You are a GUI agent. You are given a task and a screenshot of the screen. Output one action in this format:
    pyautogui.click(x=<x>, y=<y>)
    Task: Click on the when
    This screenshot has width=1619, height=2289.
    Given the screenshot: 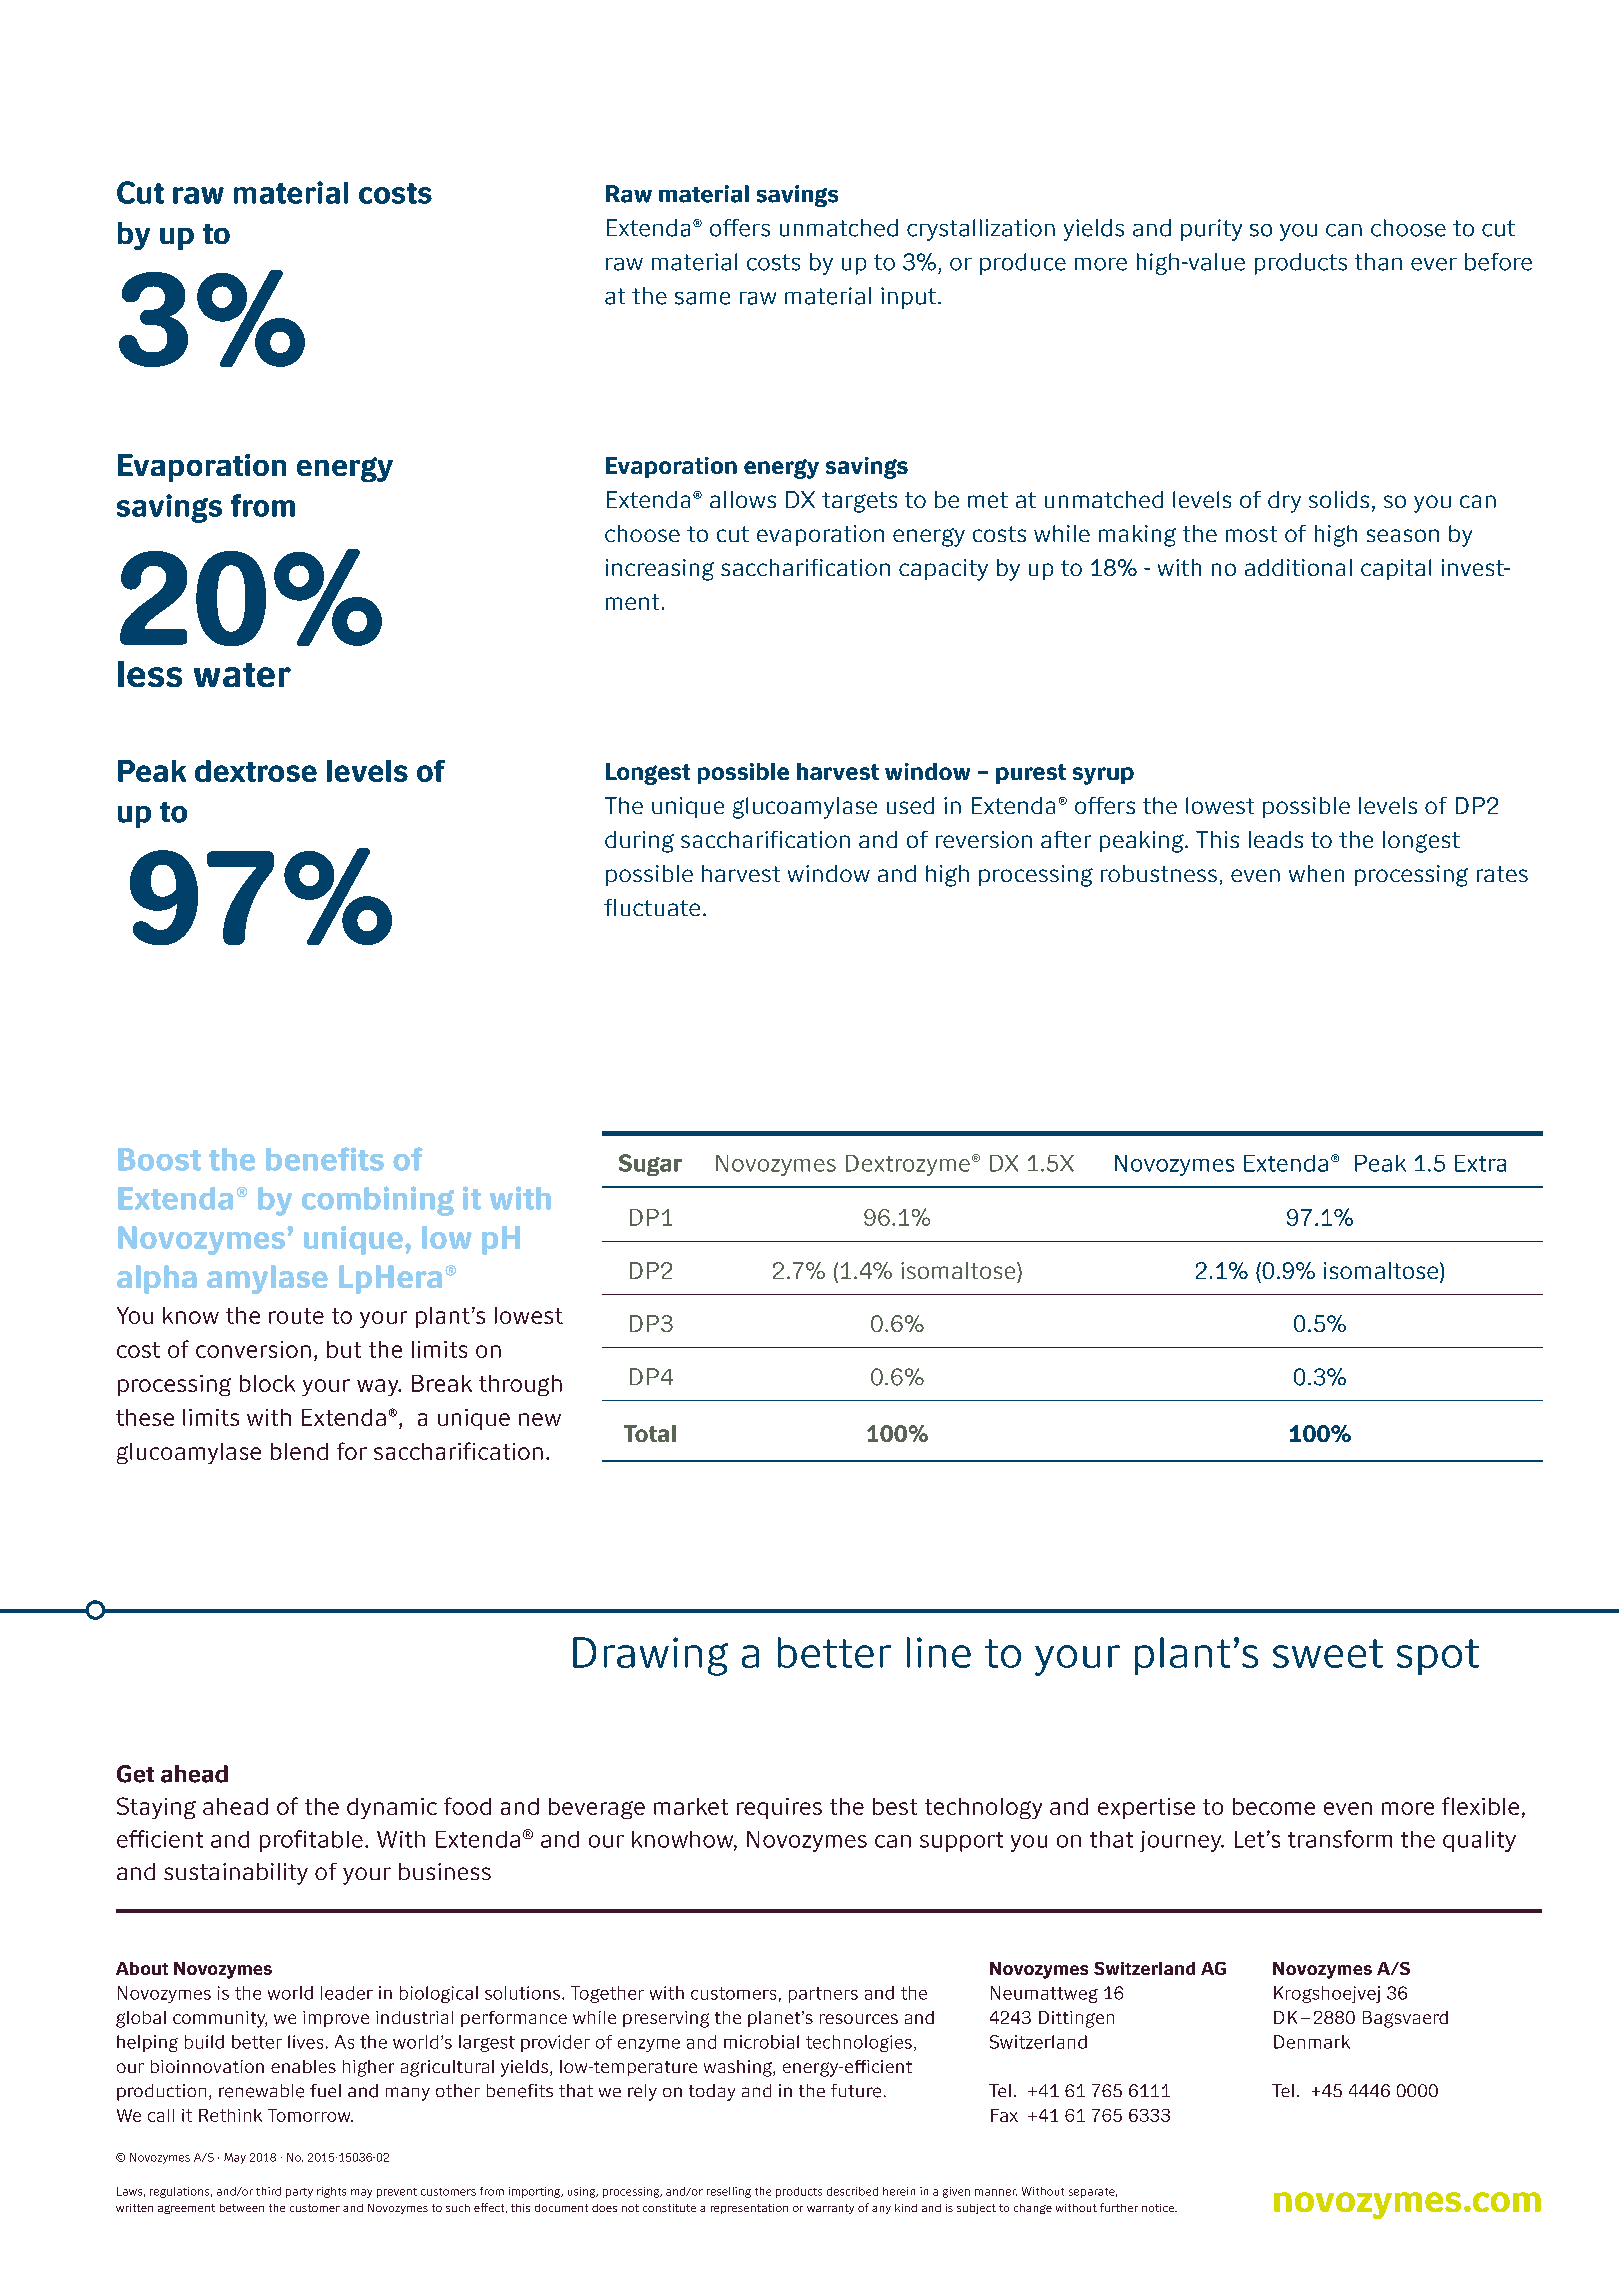 What is the action you would take?
    pyautogui.click(x=1316, y=873)
